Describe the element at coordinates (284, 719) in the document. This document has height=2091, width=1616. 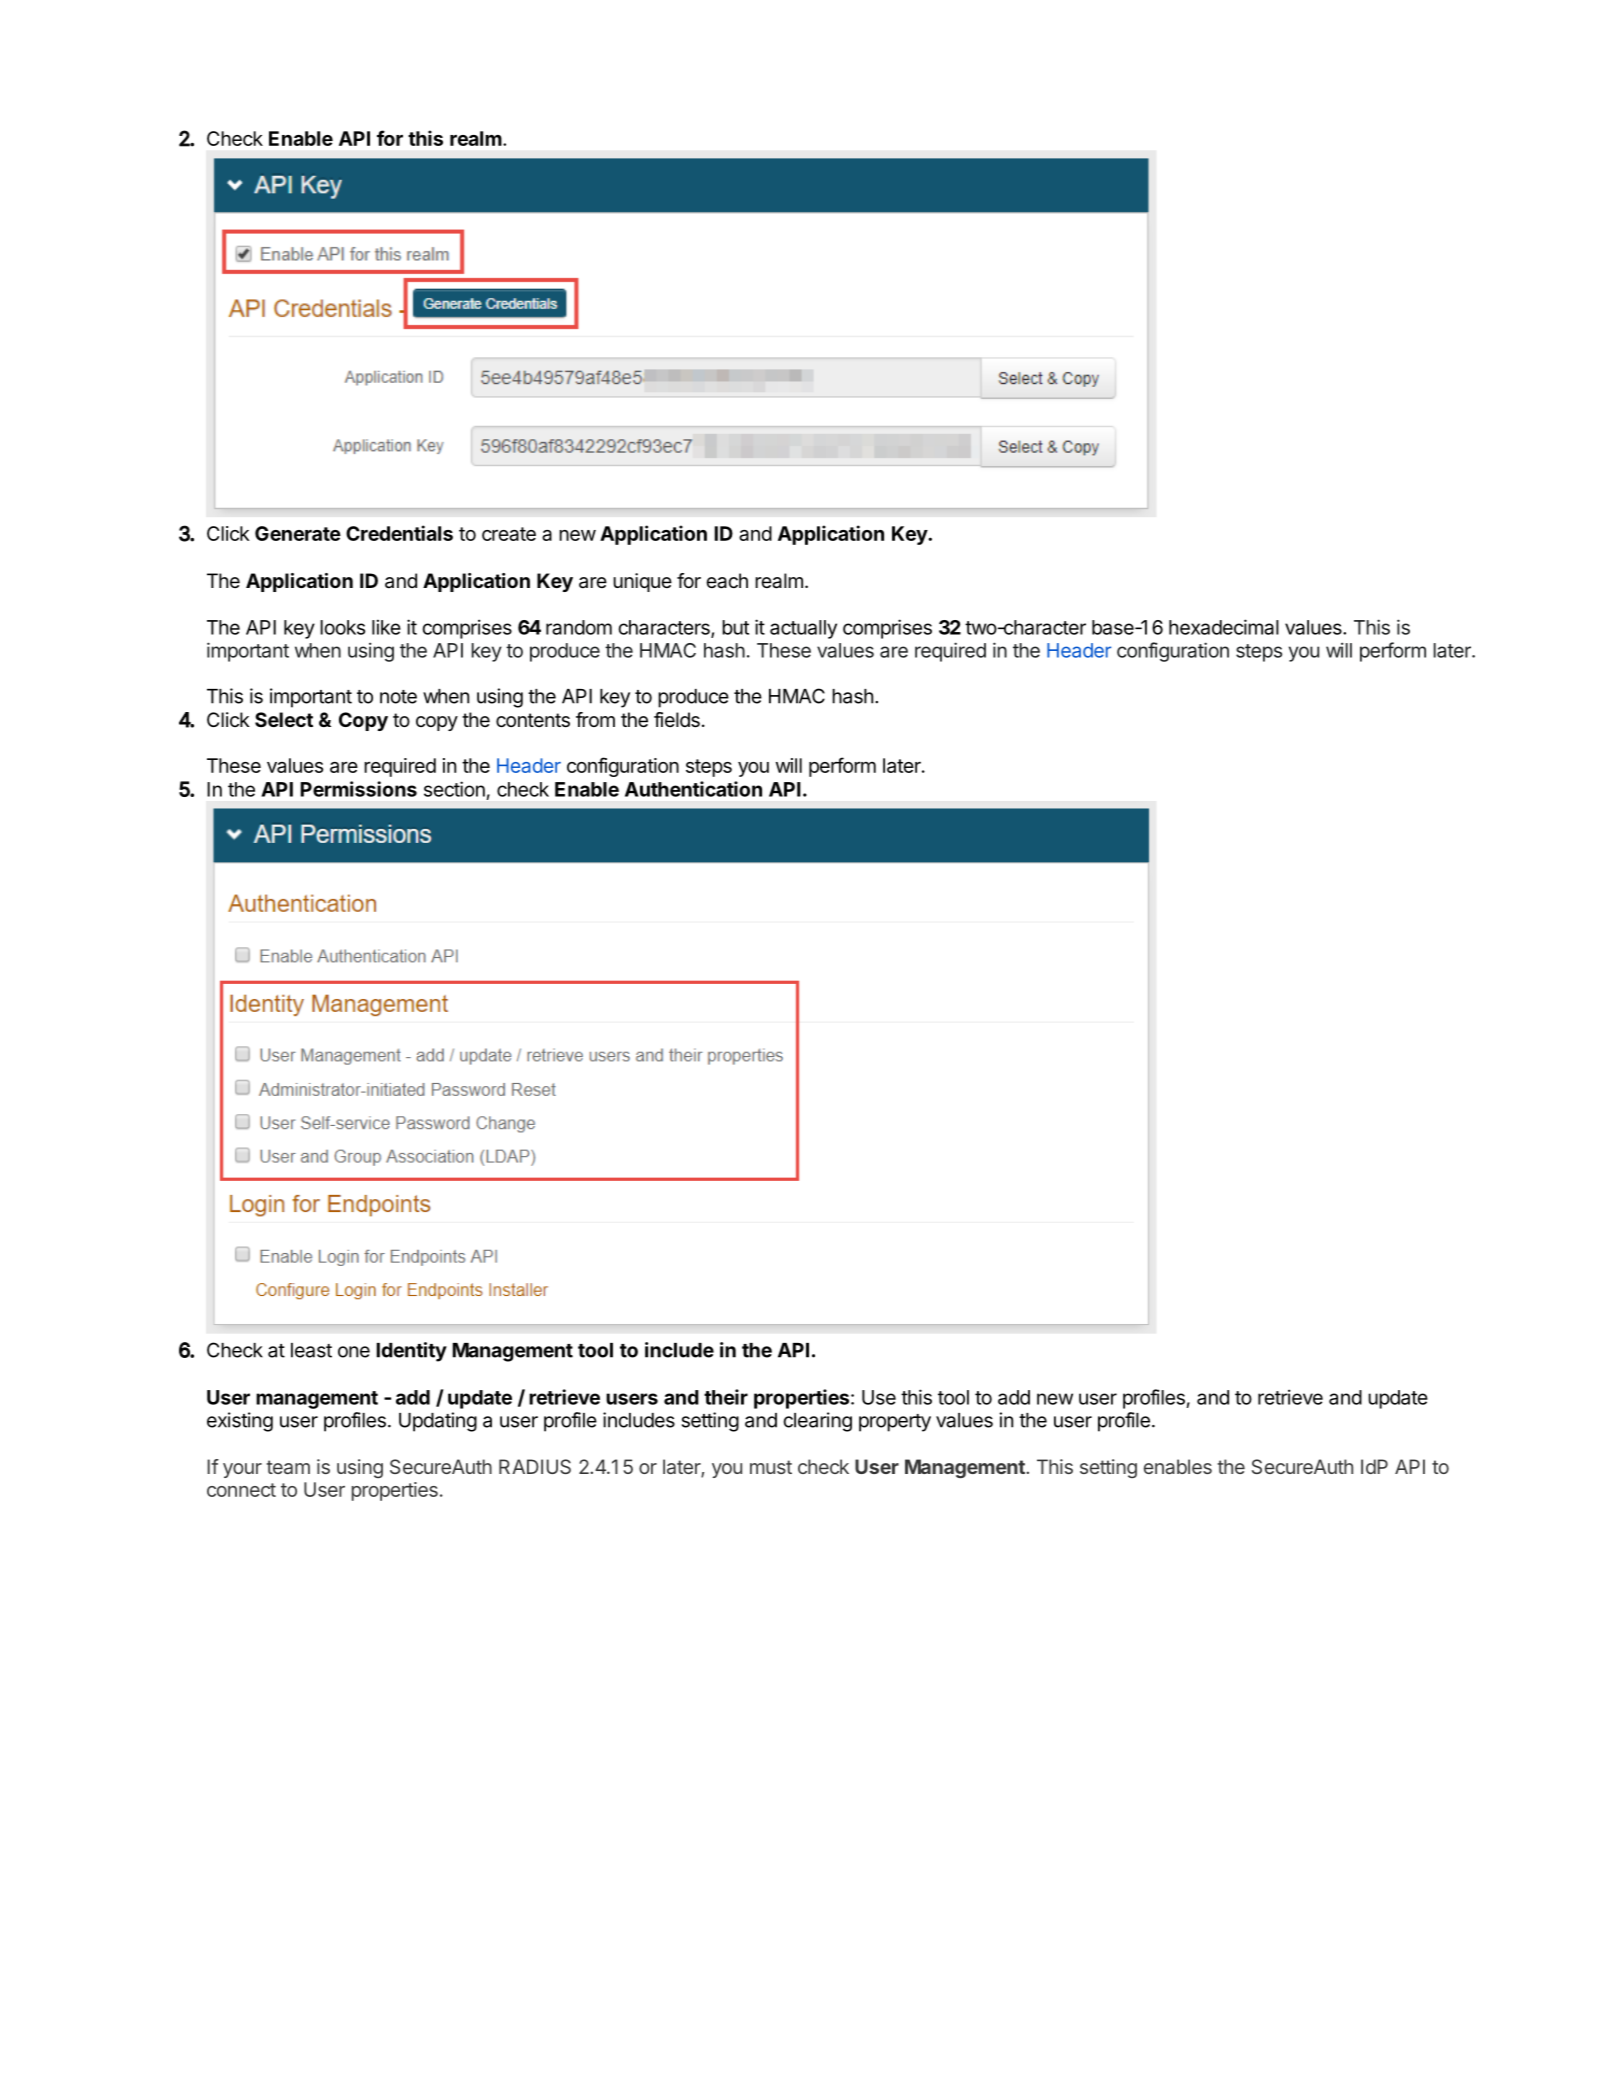
I see `Select` at that location.
